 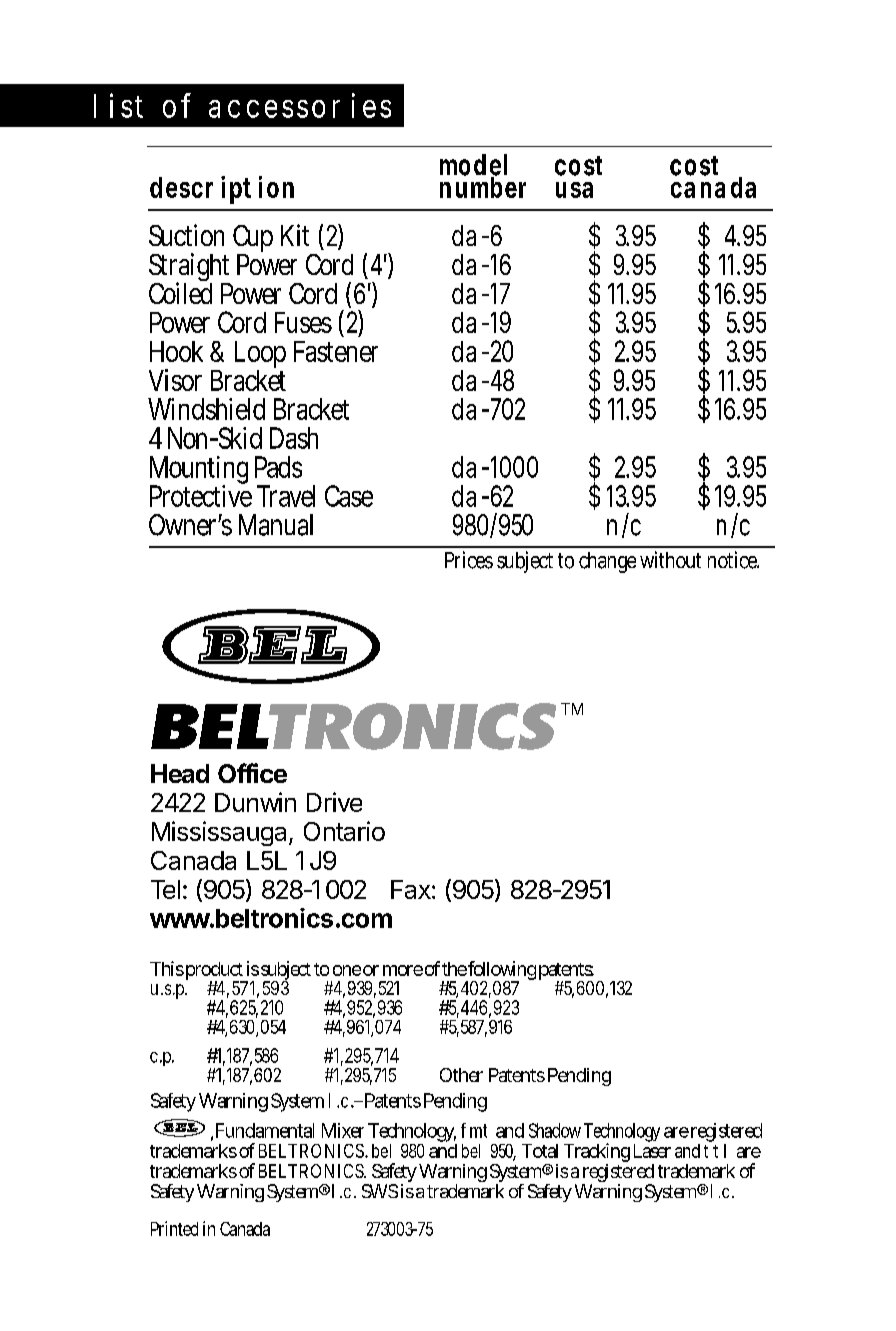 What do you see at coordinates (501, 972) in the document?
I see `following` at bounding box center [501, 972].
